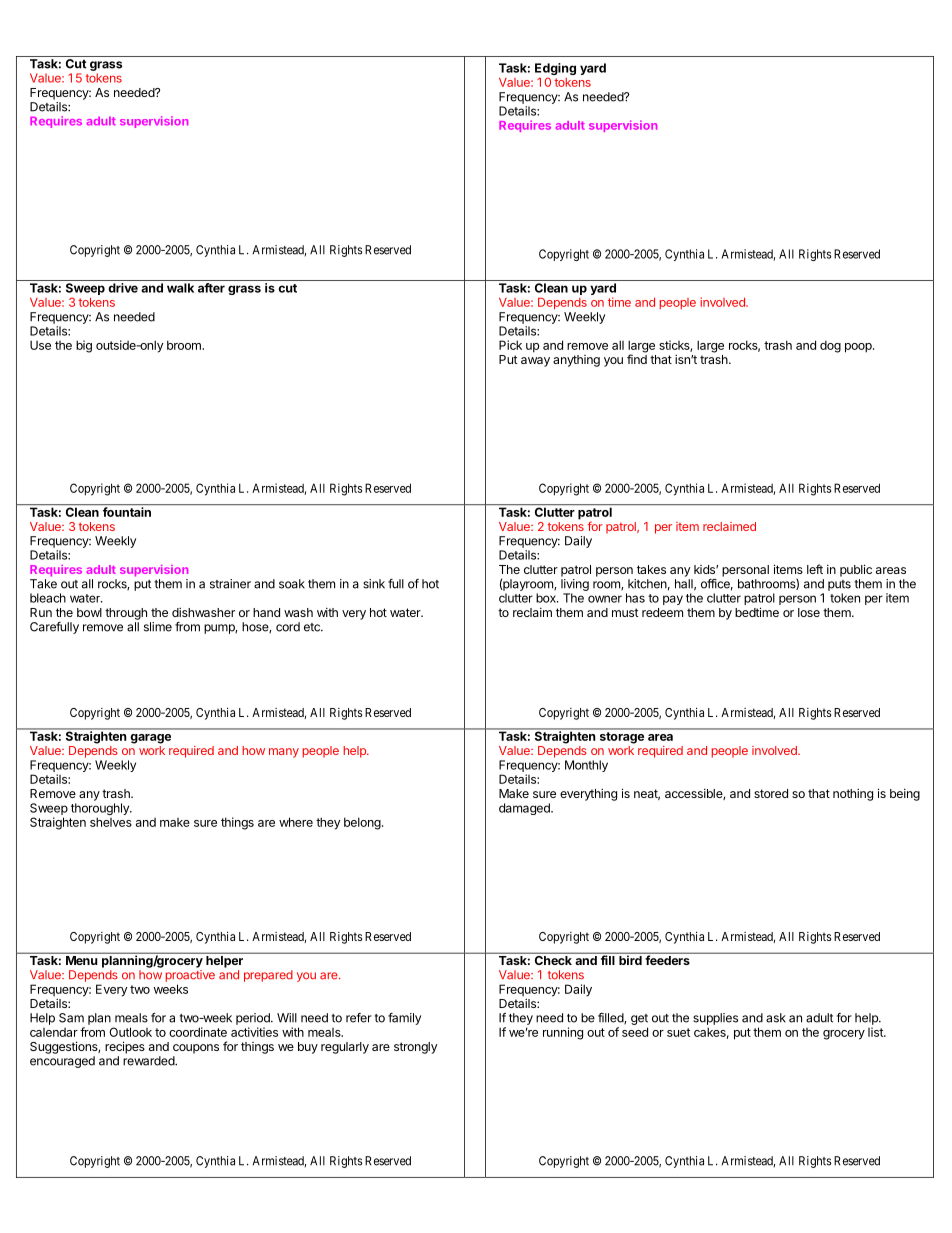 The height and width of the page is (1233, 952). What do you see at coordinates (771, 793) in the page?
I see `stored` at bounding box center [771, 793].
